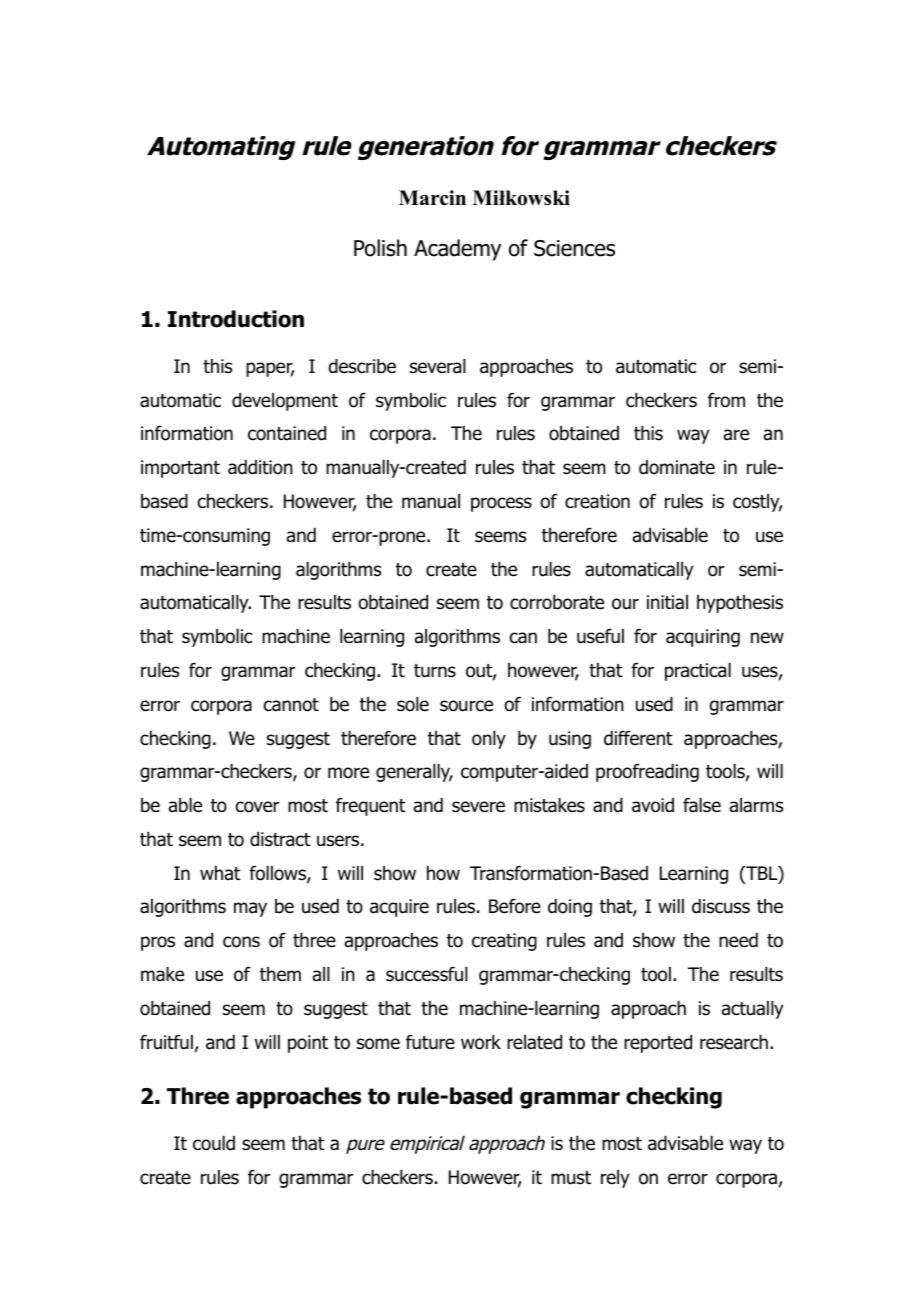 This image has width=924, height=1308. What do you see at coordinates (466, 706) in the image?
I see `source` at bounding box center [466, 706].
